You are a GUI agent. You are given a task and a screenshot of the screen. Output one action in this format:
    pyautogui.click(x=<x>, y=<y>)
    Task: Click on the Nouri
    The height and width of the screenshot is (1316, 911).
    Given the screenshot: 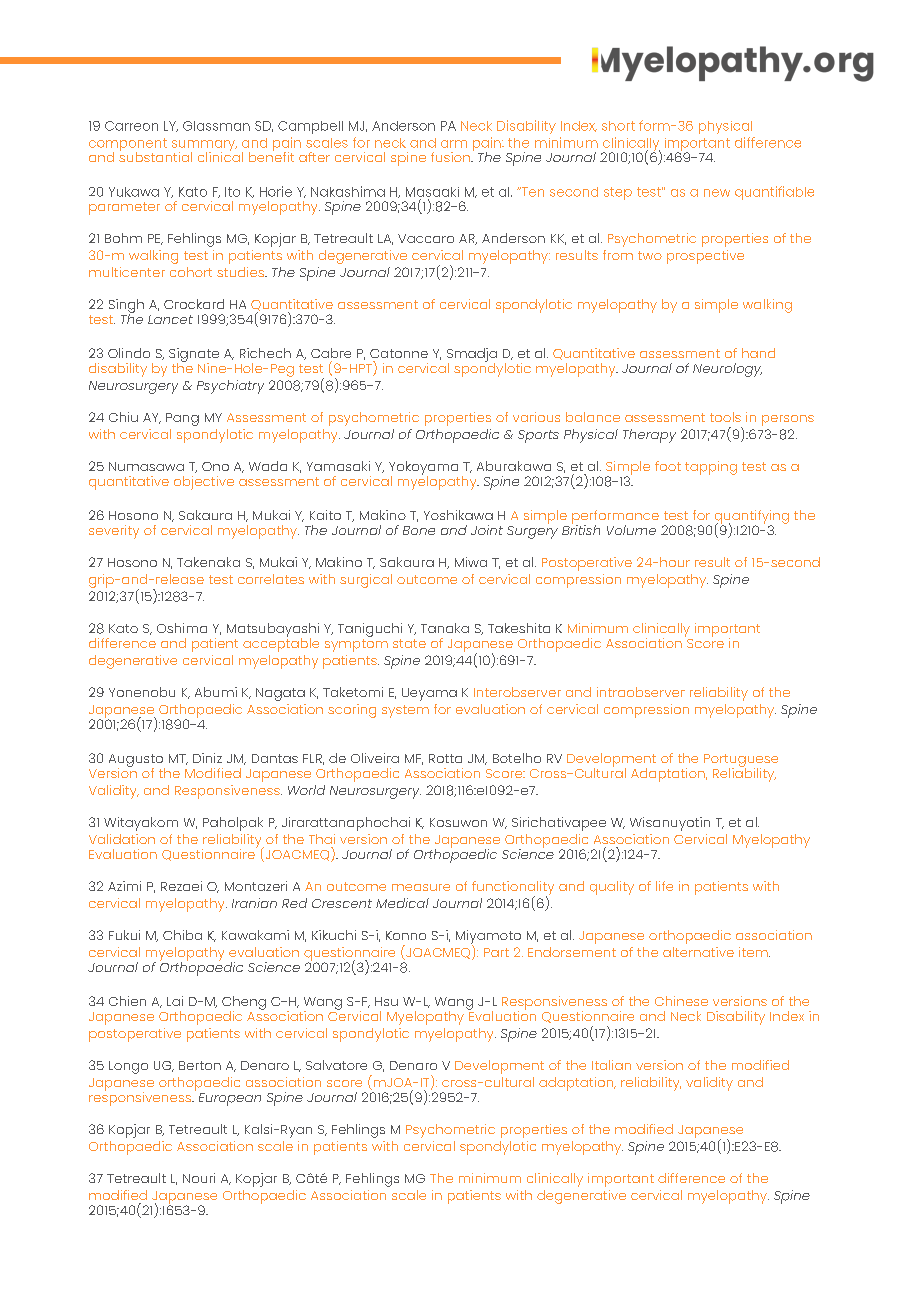 What is the action you would take?
    pyautogui.click(x=199, y=1178)
